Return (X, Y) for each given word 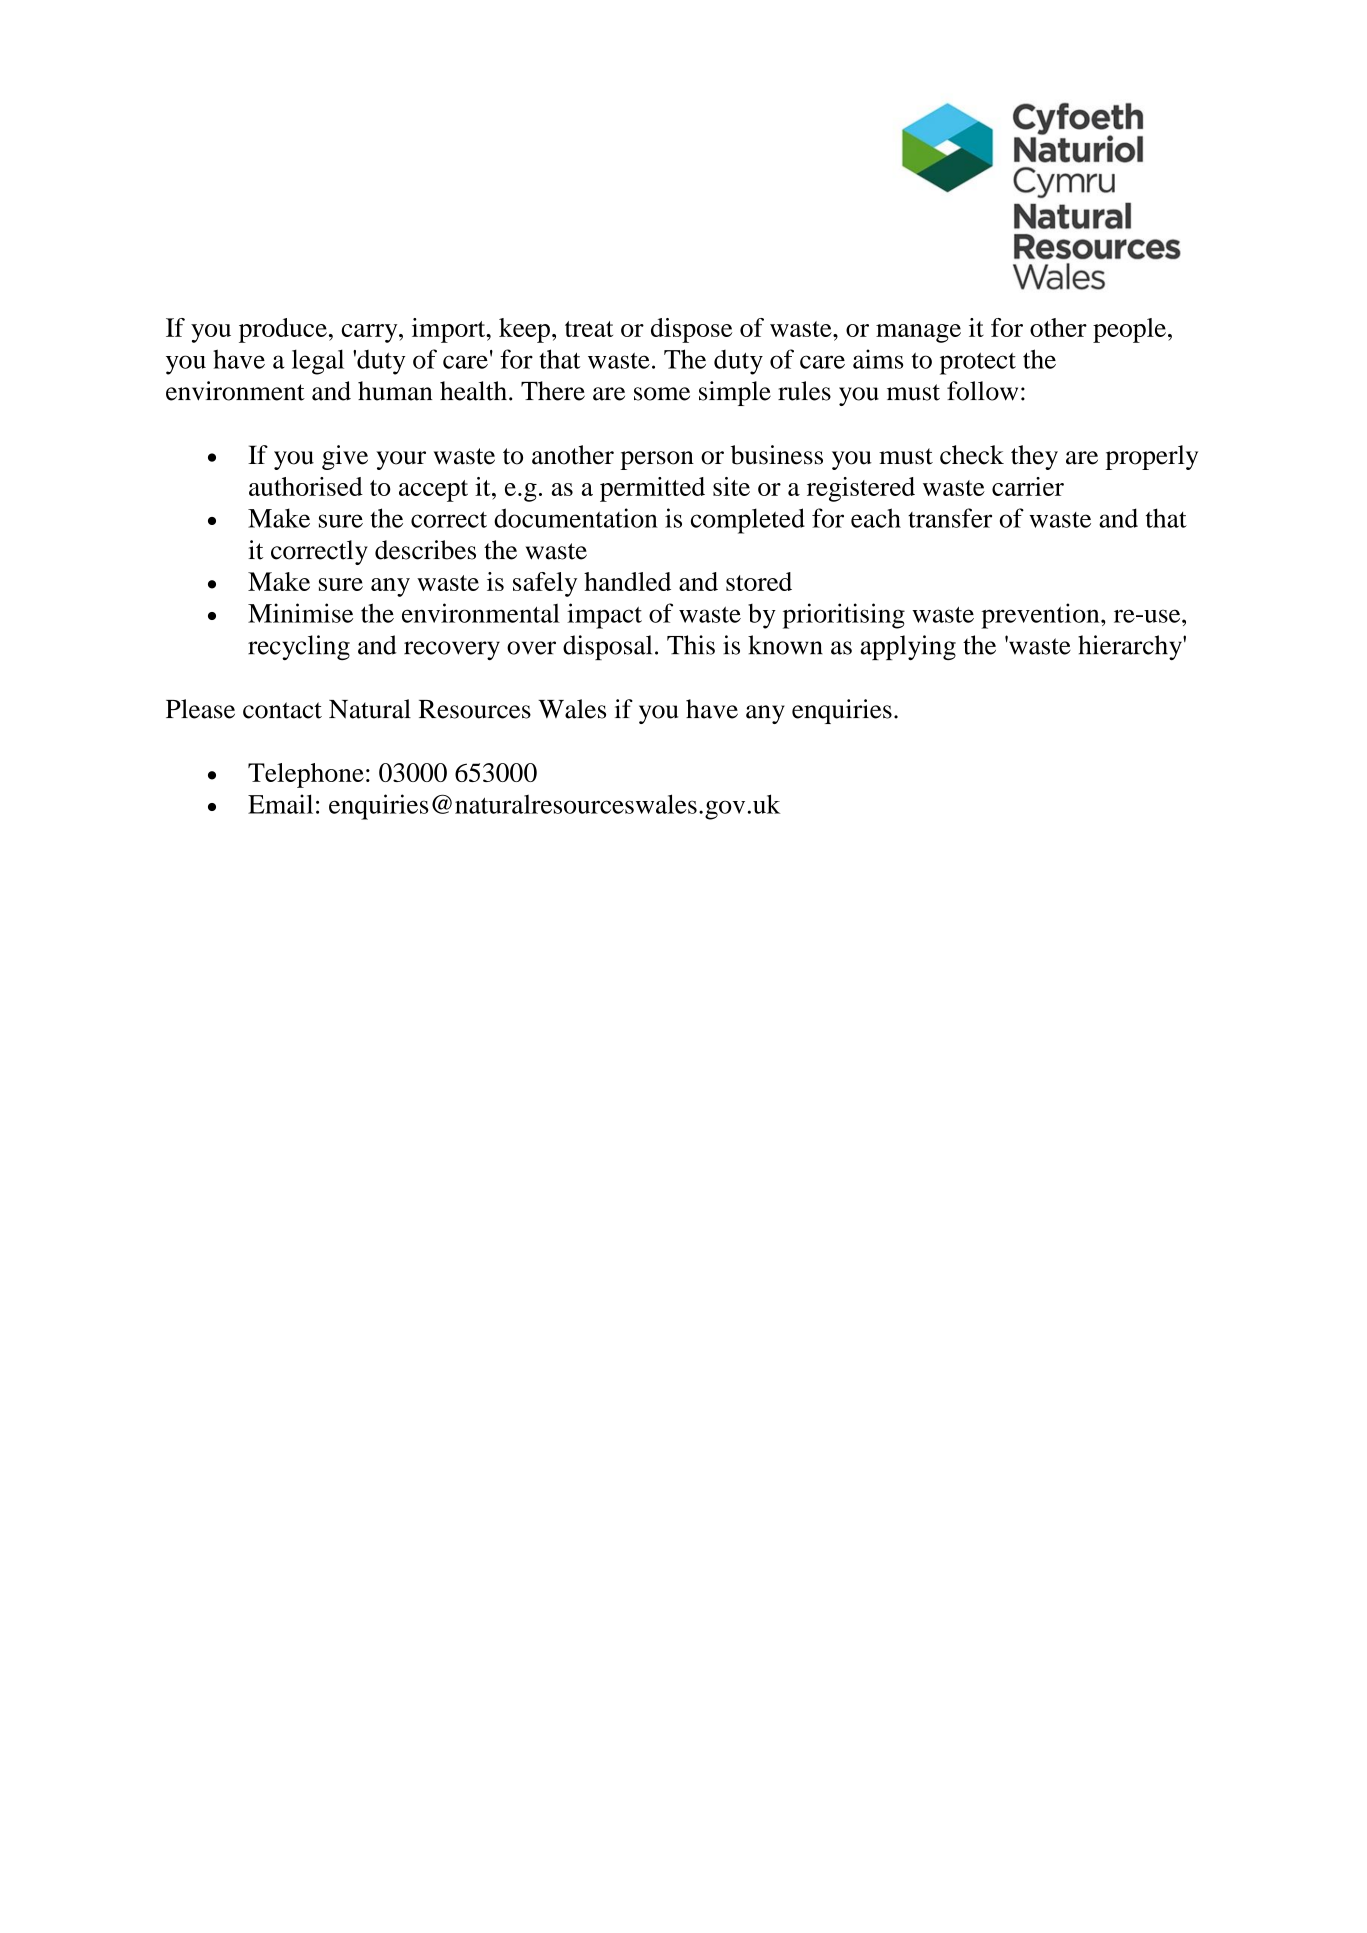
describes (425, 550)
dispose (691, 330)
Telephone (306, 775)
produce (283, 330)
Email (280, 804)
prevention (1041, 616)
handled (627, 581)
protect (978, 363)
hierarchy (1131, 647)
